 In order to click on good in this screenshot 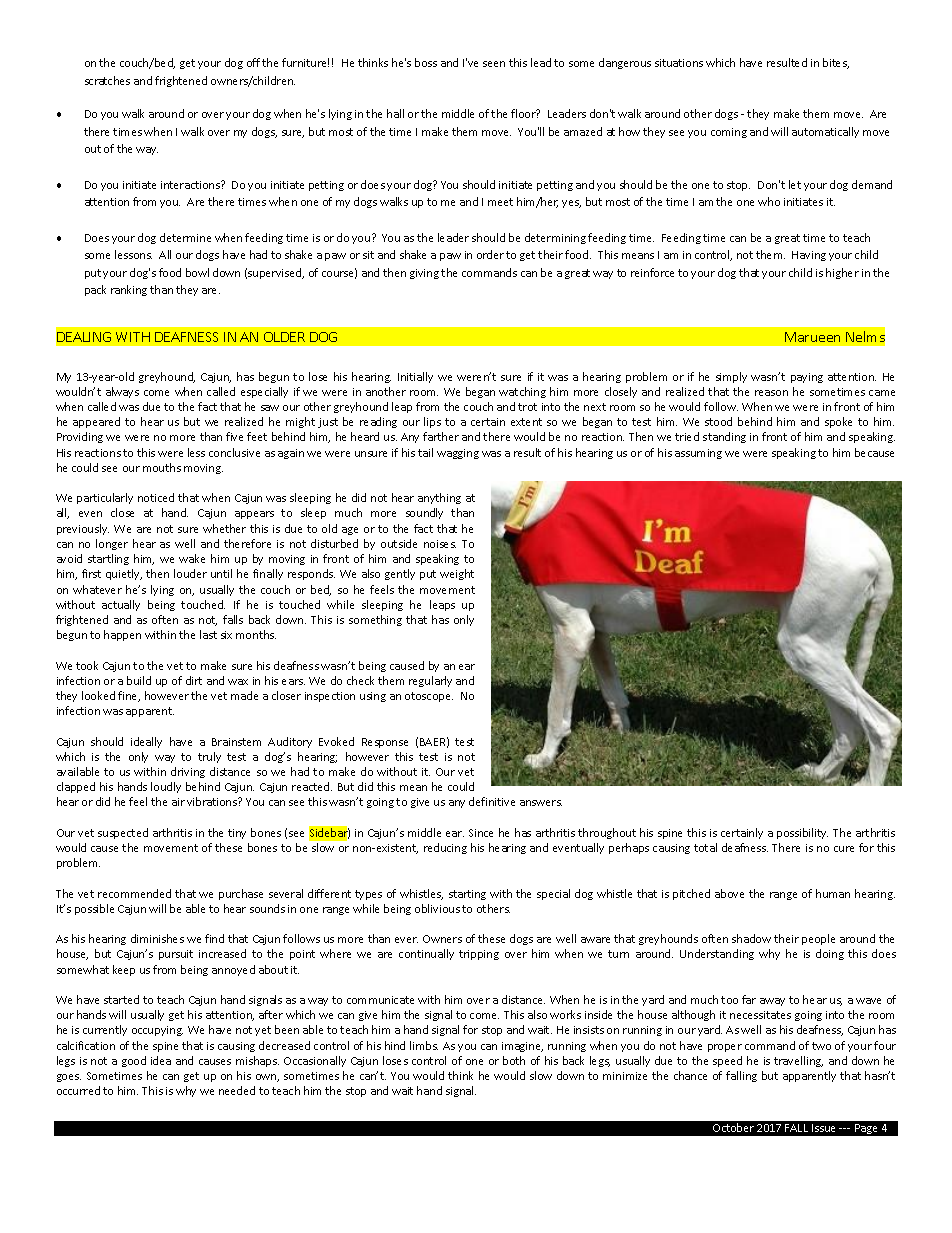, I will do `click(134, 1061)`.
